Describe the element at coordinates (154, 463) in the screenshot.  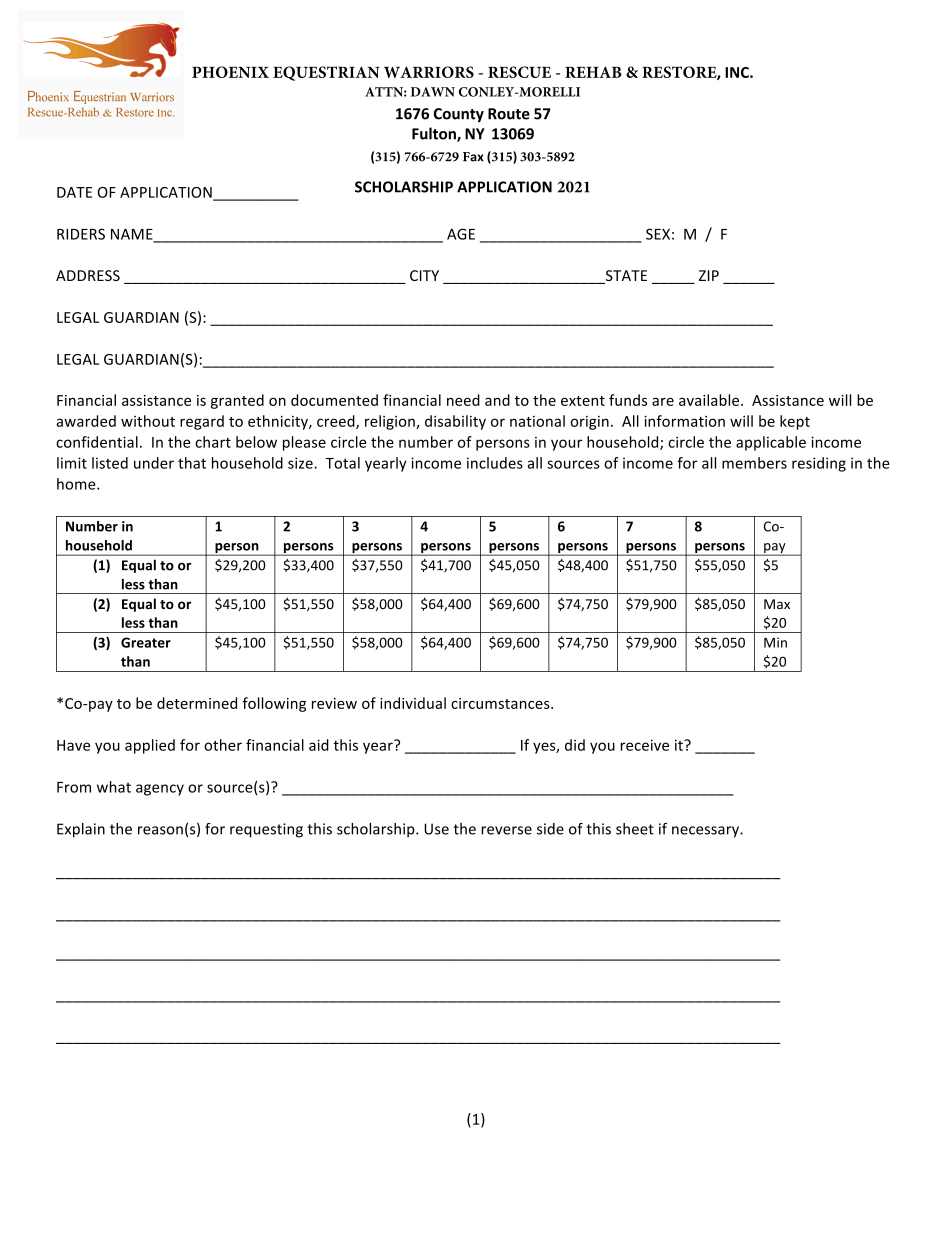
I see `under` at that location.
